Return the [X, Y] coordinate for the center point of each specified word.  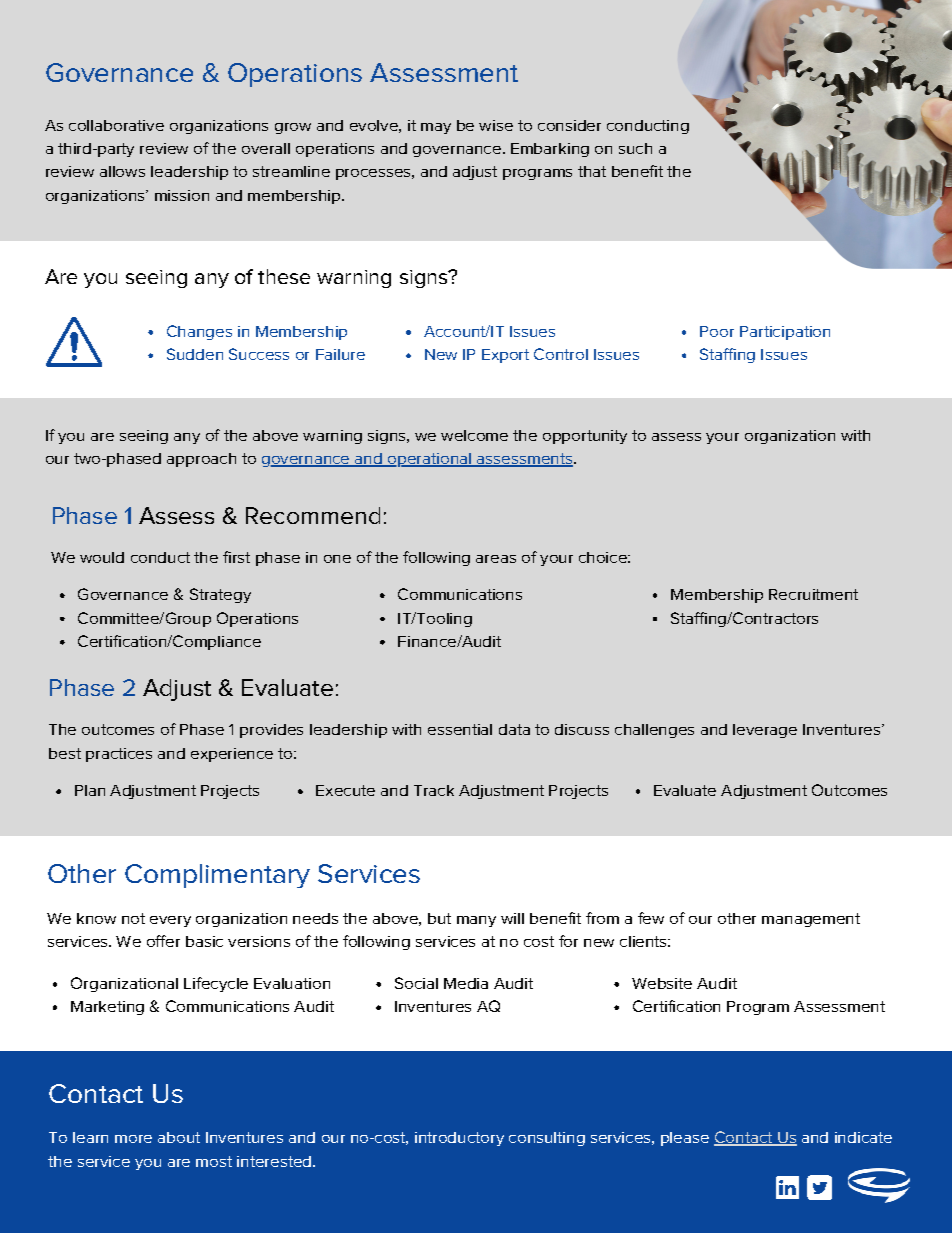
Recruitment [813, 594]
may [436, 128]
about [179, 1137]
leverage [765, 731]
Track [434, 790]
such [635, 148]
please [685, 1139]
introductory [459, 1139]
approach [201, 460]
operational [429, 460]
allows [122, 171]
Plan [90, 790]
